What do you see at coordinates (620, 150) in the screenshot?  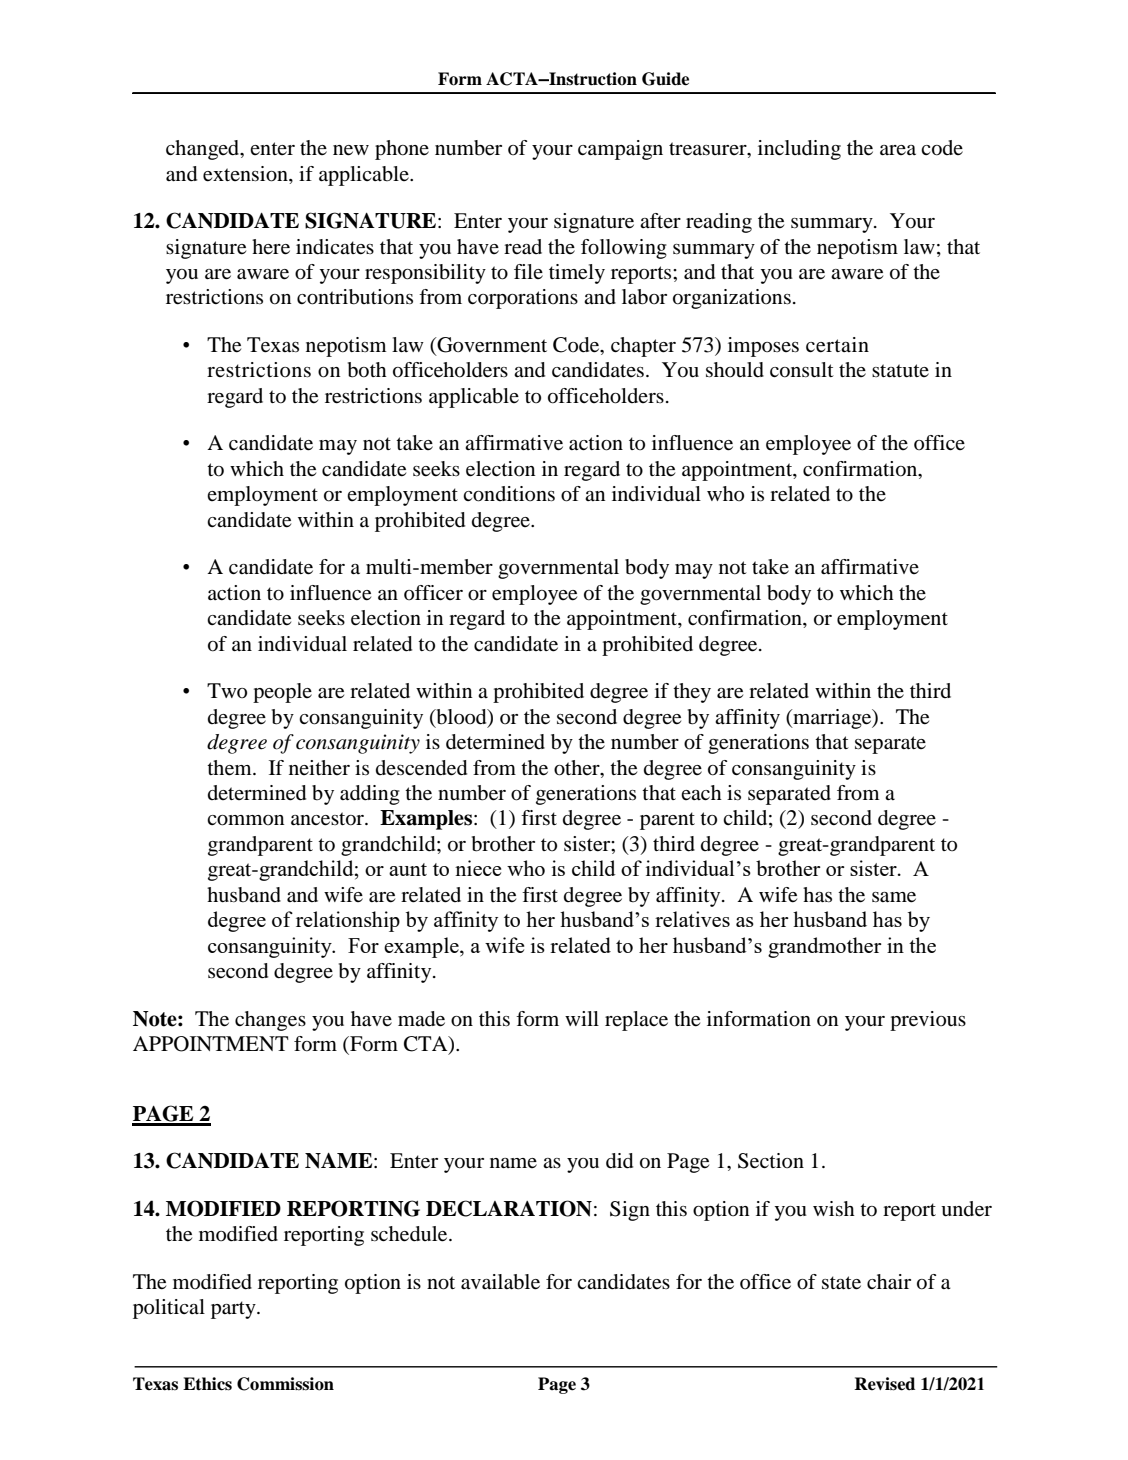 I see `campaign` at bounding box center [620, 150].
